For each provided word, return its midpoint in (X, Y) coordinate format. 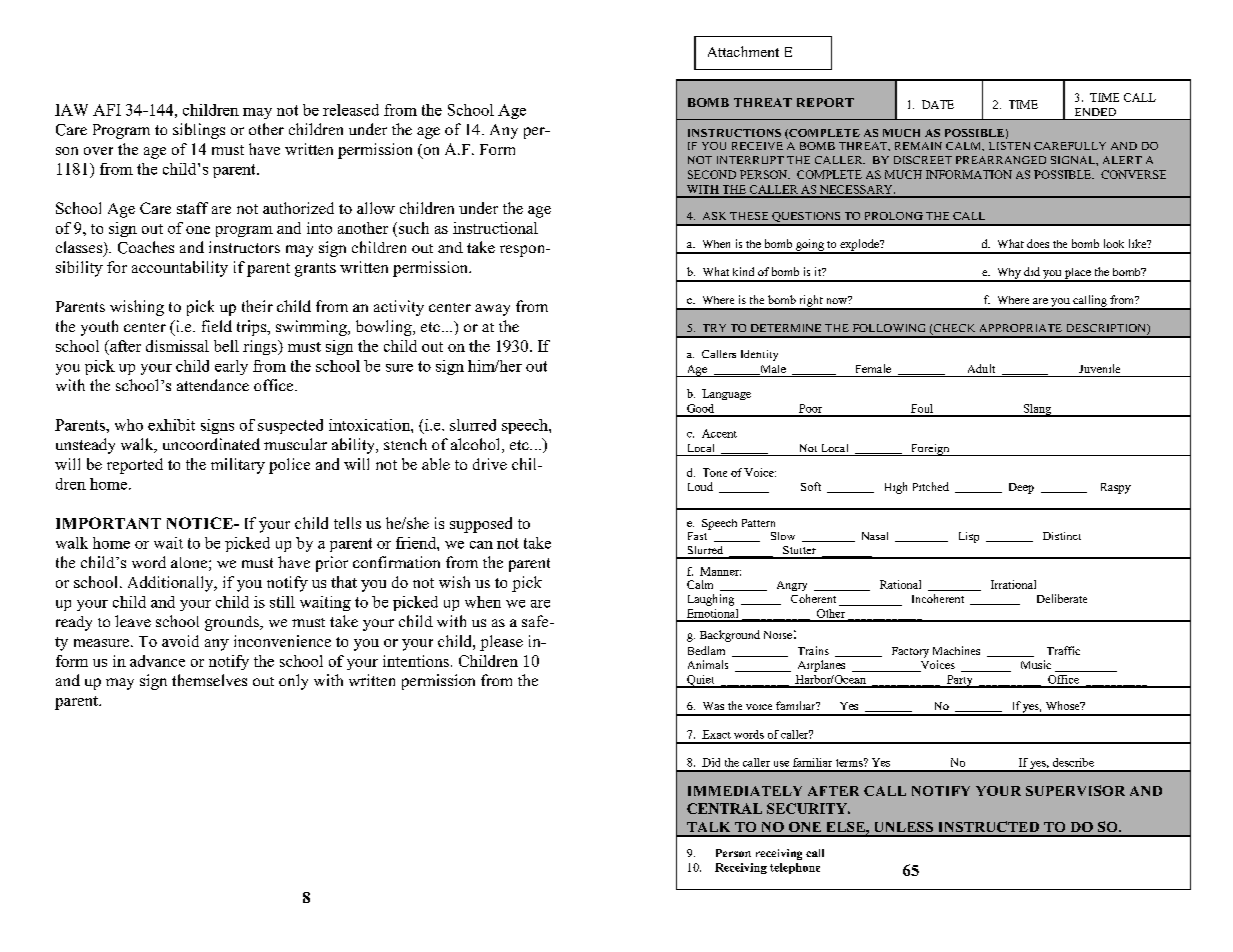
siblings (199, 131)
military (238, 466)
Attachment (743, 51)
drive (490, 464)
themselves (209, 680)
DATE (938, 104)
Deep (1021, 488)
